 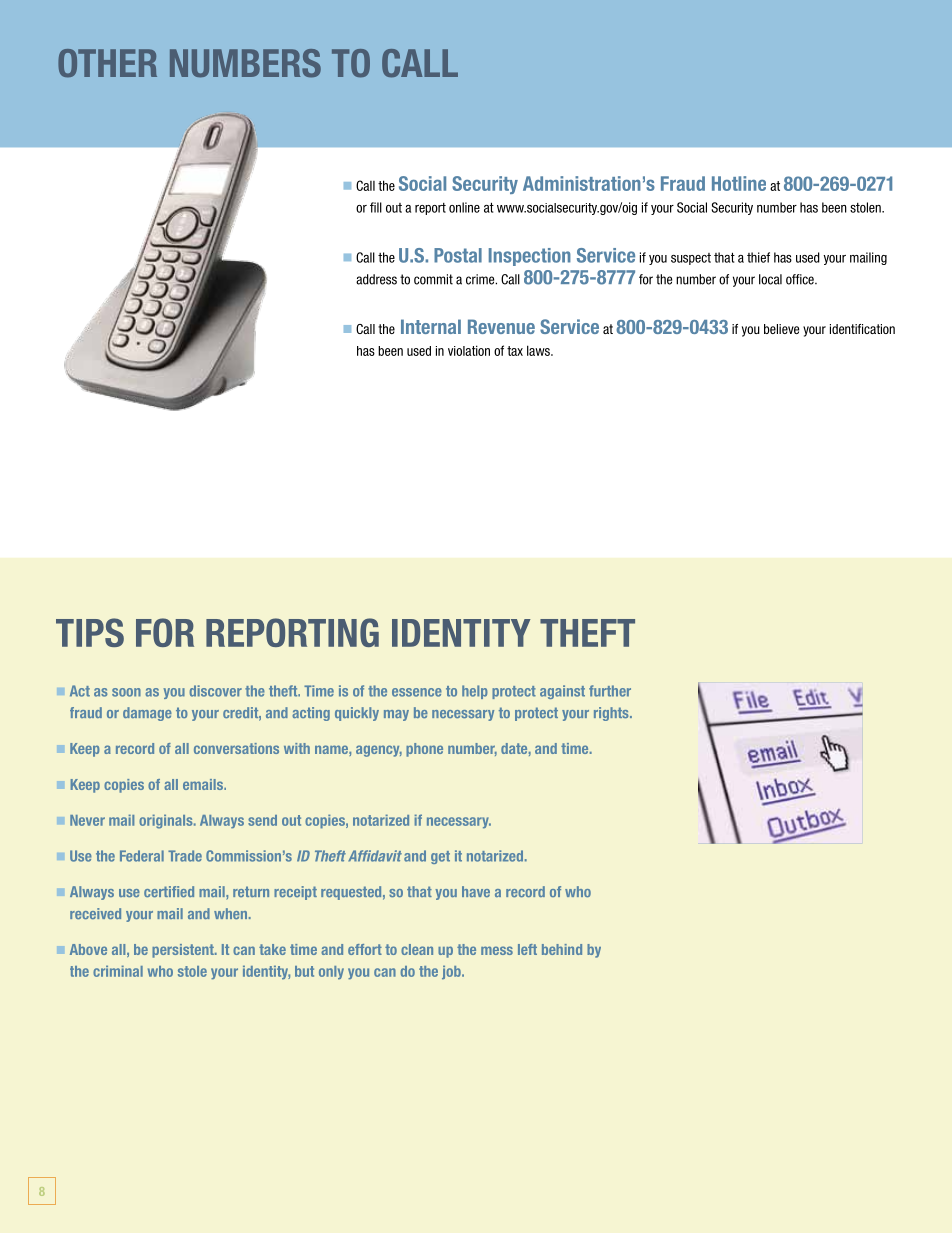 What do you see at coordinates (469, 350) in the screenshot?
I see `violation` at bounding box center [469, 350].
